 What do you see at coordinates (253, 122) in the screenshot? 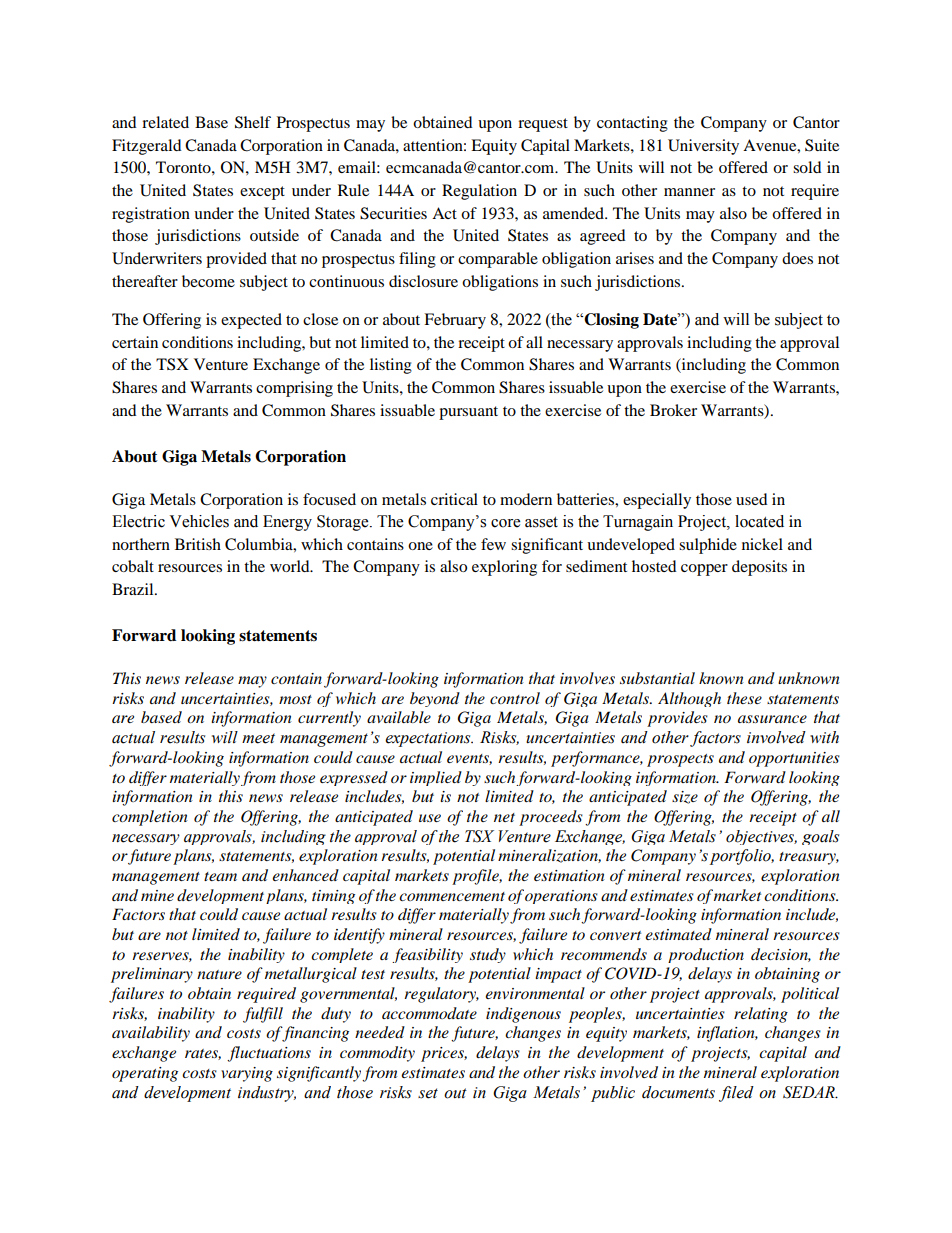
I see `Shelf` at bounding box center [253, 122].
